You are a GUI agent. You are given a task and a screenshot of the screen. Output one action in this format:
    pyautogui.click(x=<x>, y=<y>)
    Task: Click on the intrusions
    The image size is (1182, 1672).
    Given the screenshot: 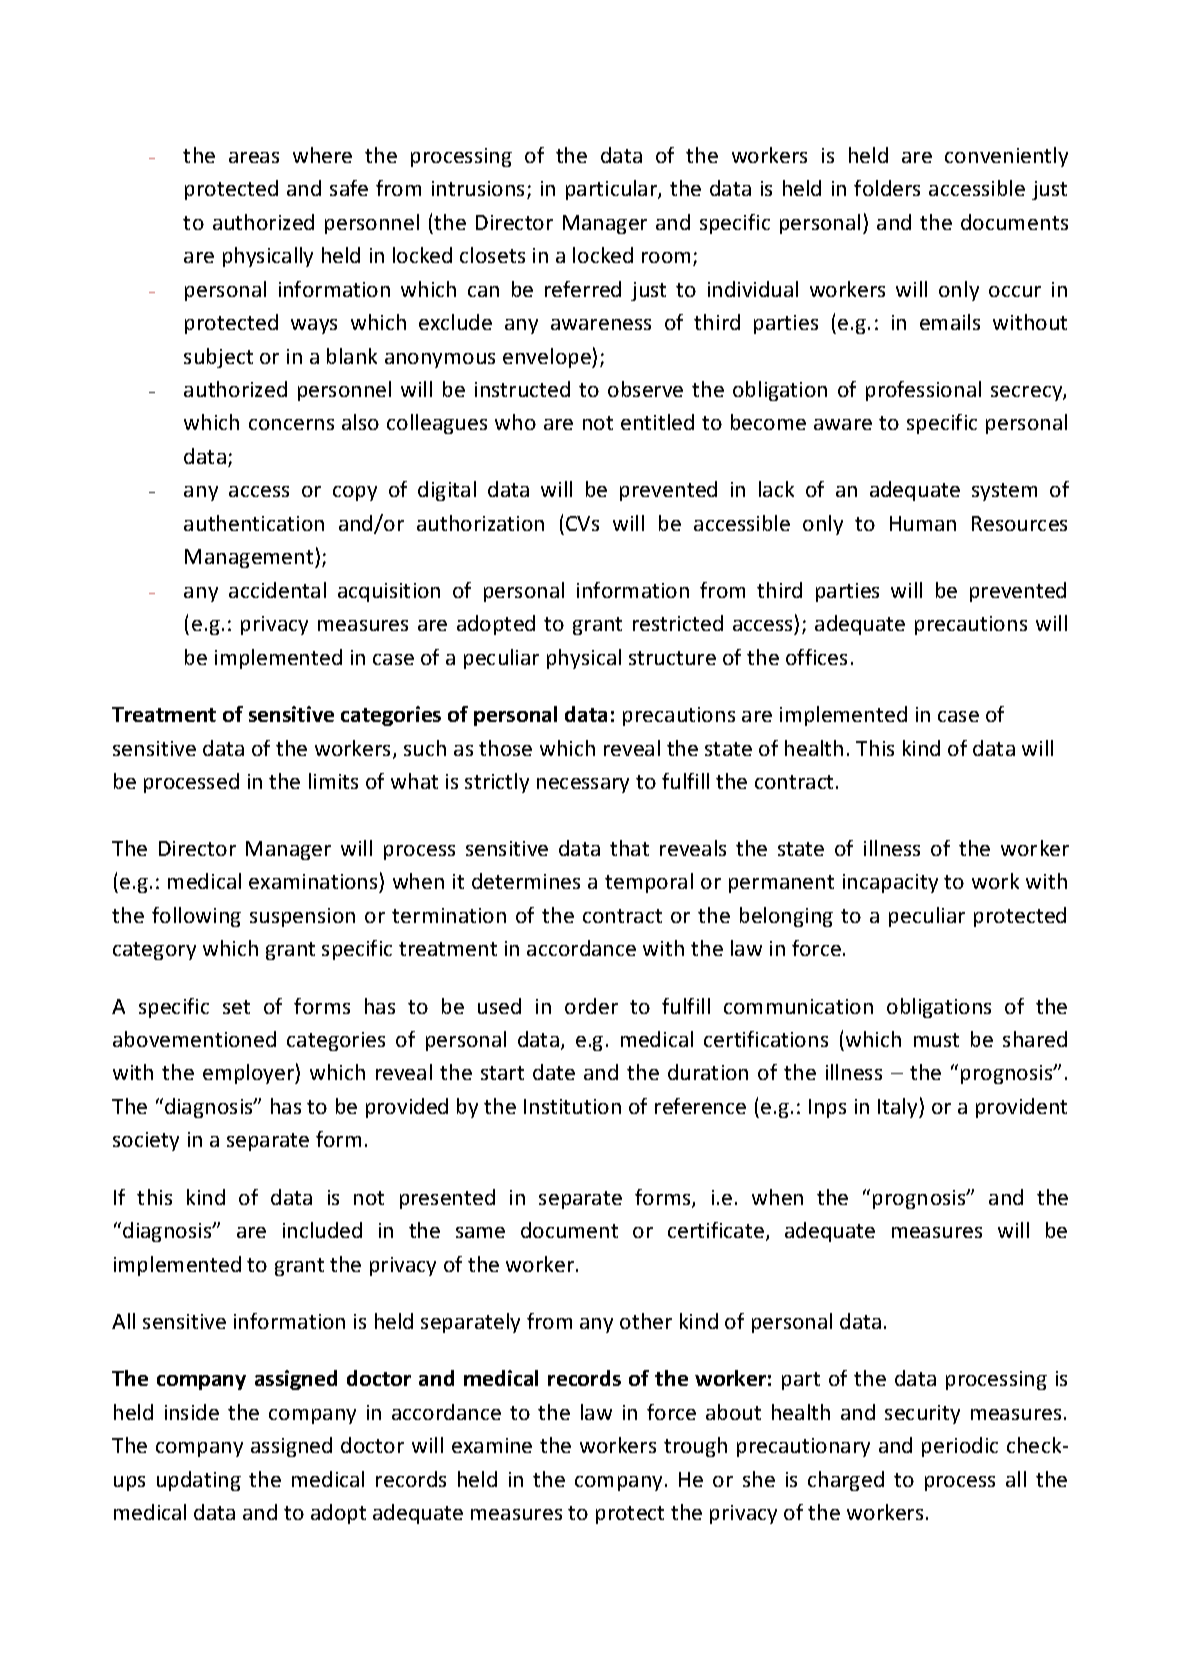 What is the action you would take?
    pyautogui.click(x=480, y=190)
